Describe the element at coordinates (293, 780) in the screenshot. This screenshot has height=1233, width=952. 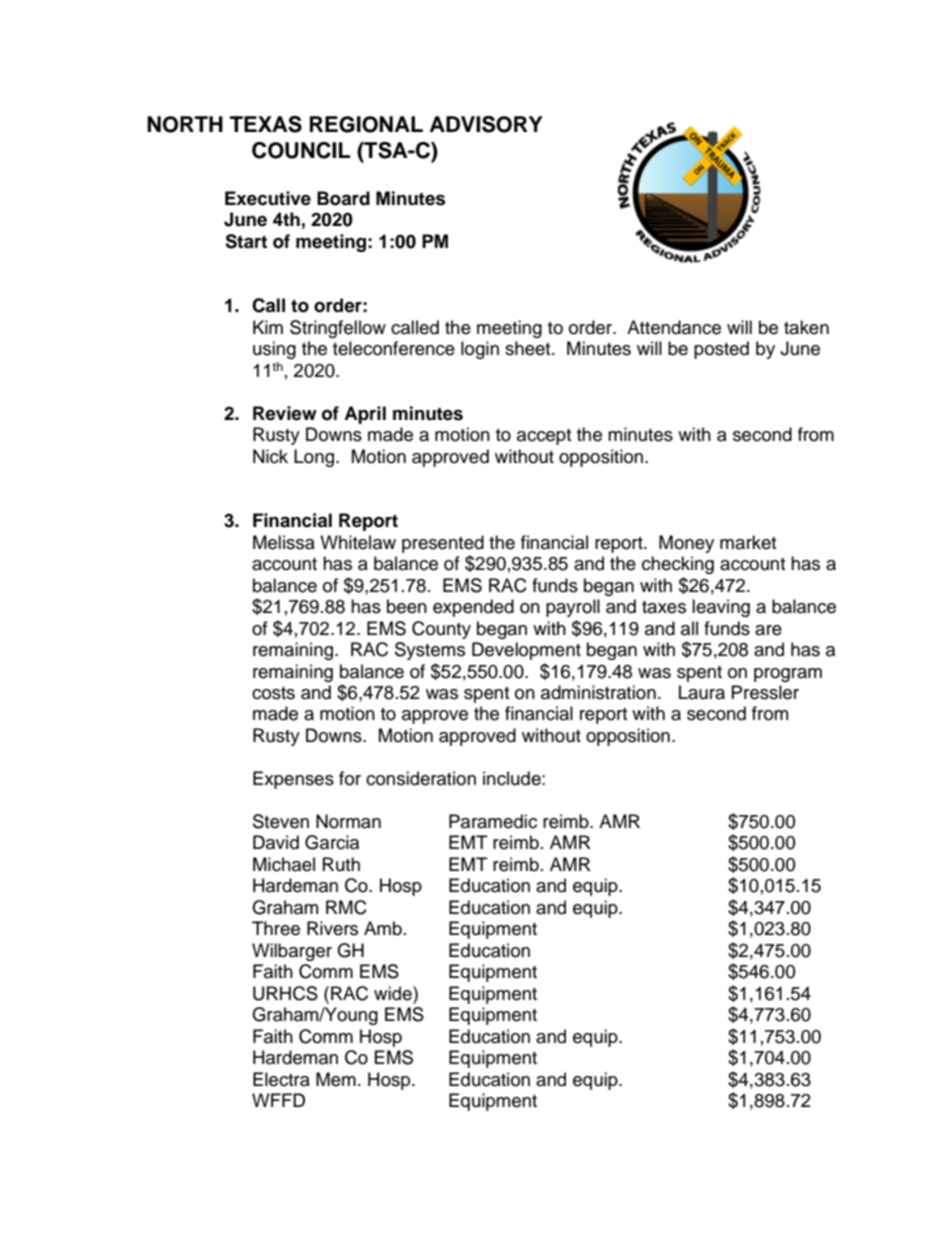
I see `Expenses` at that location.
